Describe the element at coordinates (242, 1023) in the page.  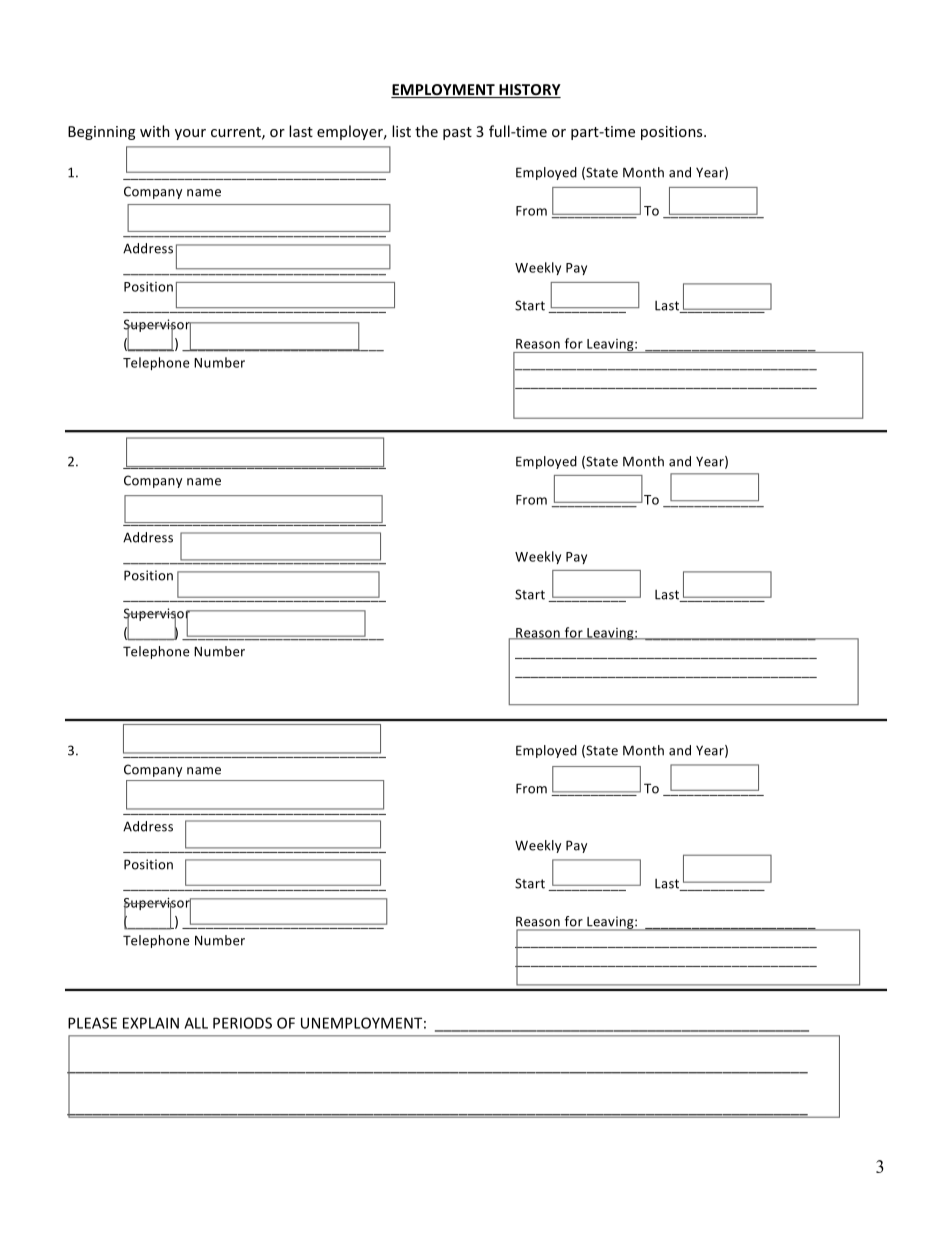
I see `PERIODS` at that location.
